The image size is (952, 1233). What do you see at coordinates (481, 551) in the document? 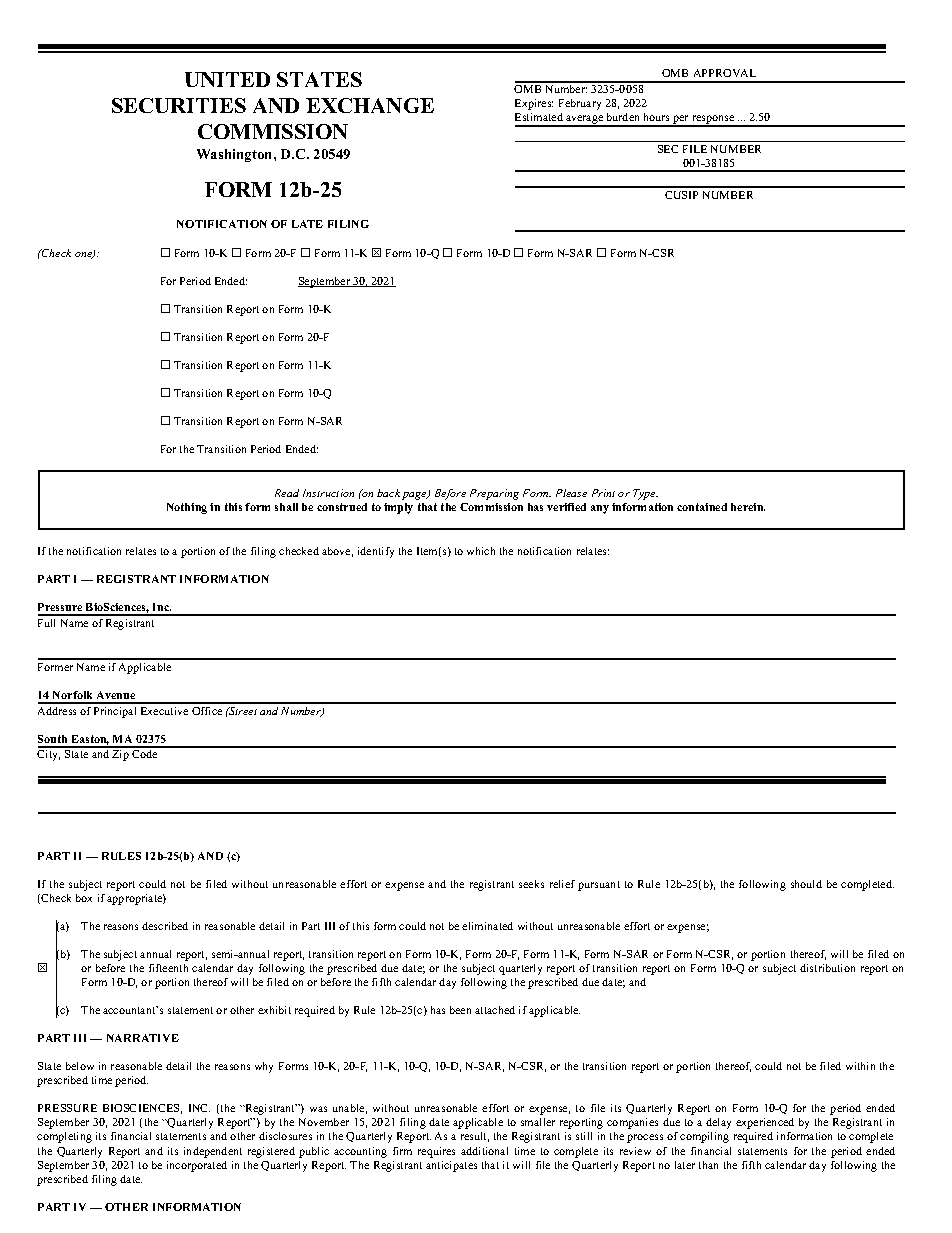
I see `which` at bounding box center [481, 551].
